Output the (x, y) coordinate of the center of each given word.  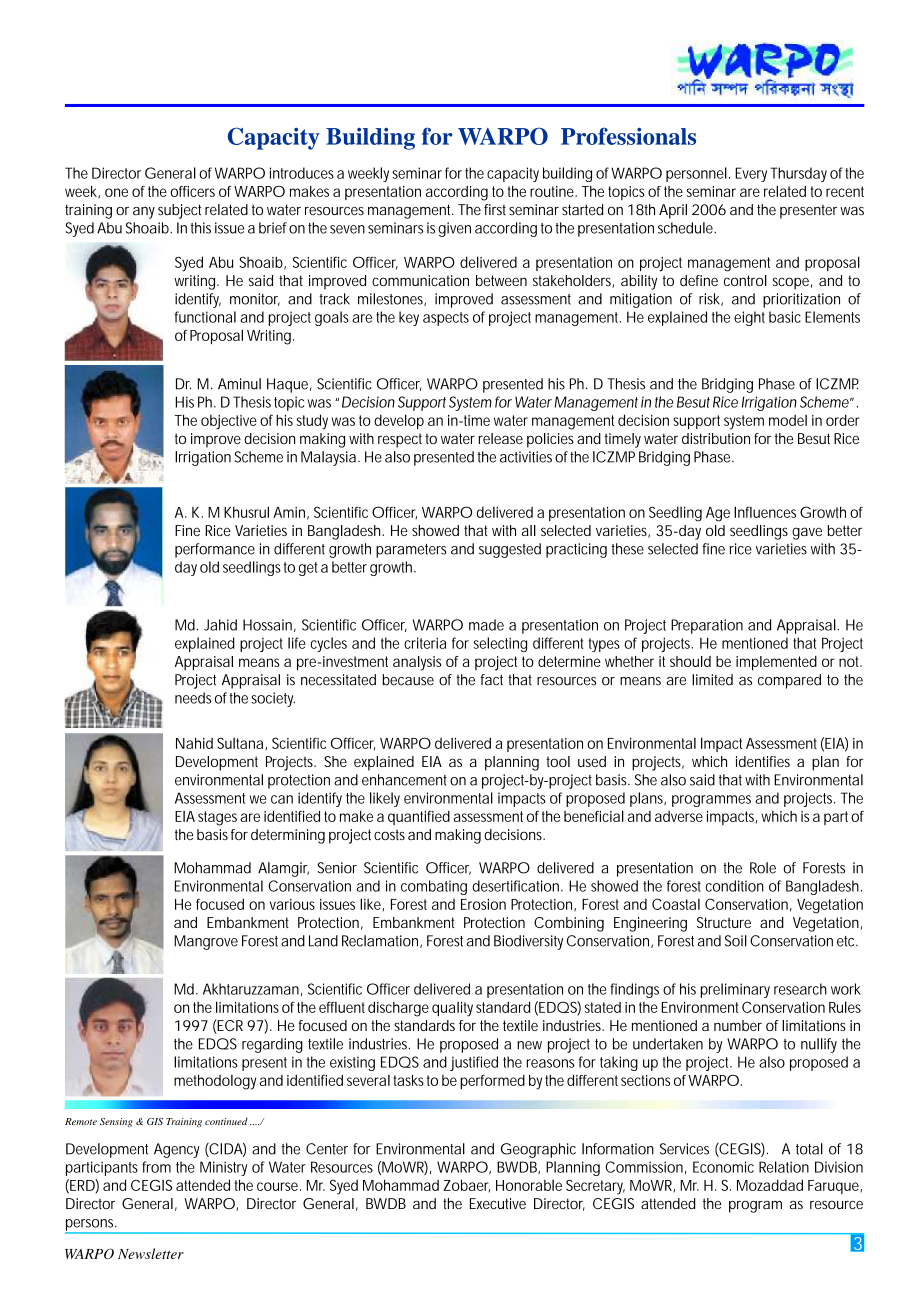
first (495, 209)
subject (179, 211)
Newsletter (151, 1253)
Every (751, 174)
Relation (784, 1167)
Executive (498, 1203)
